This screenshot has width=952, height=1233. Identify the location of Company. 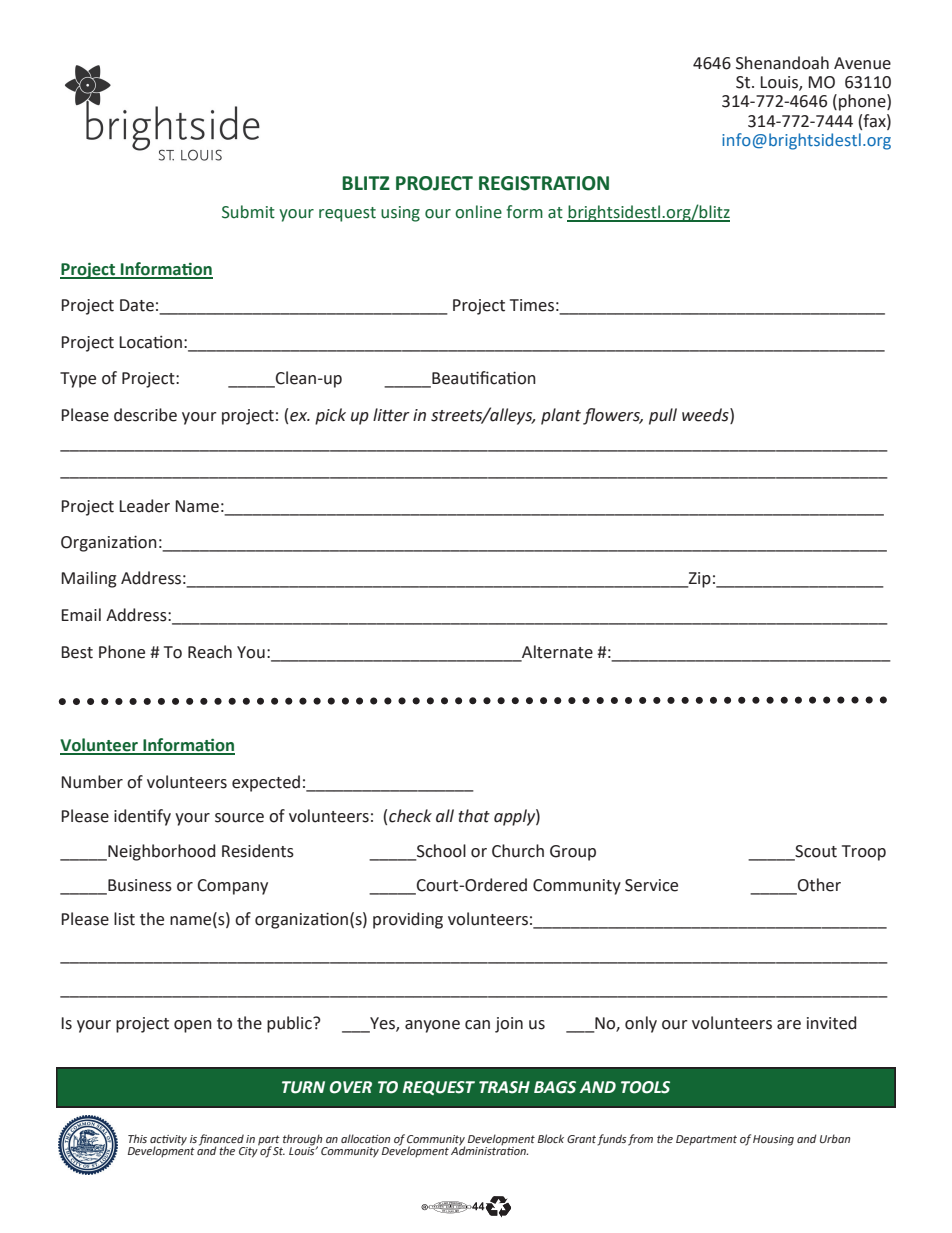
(232, 887).
